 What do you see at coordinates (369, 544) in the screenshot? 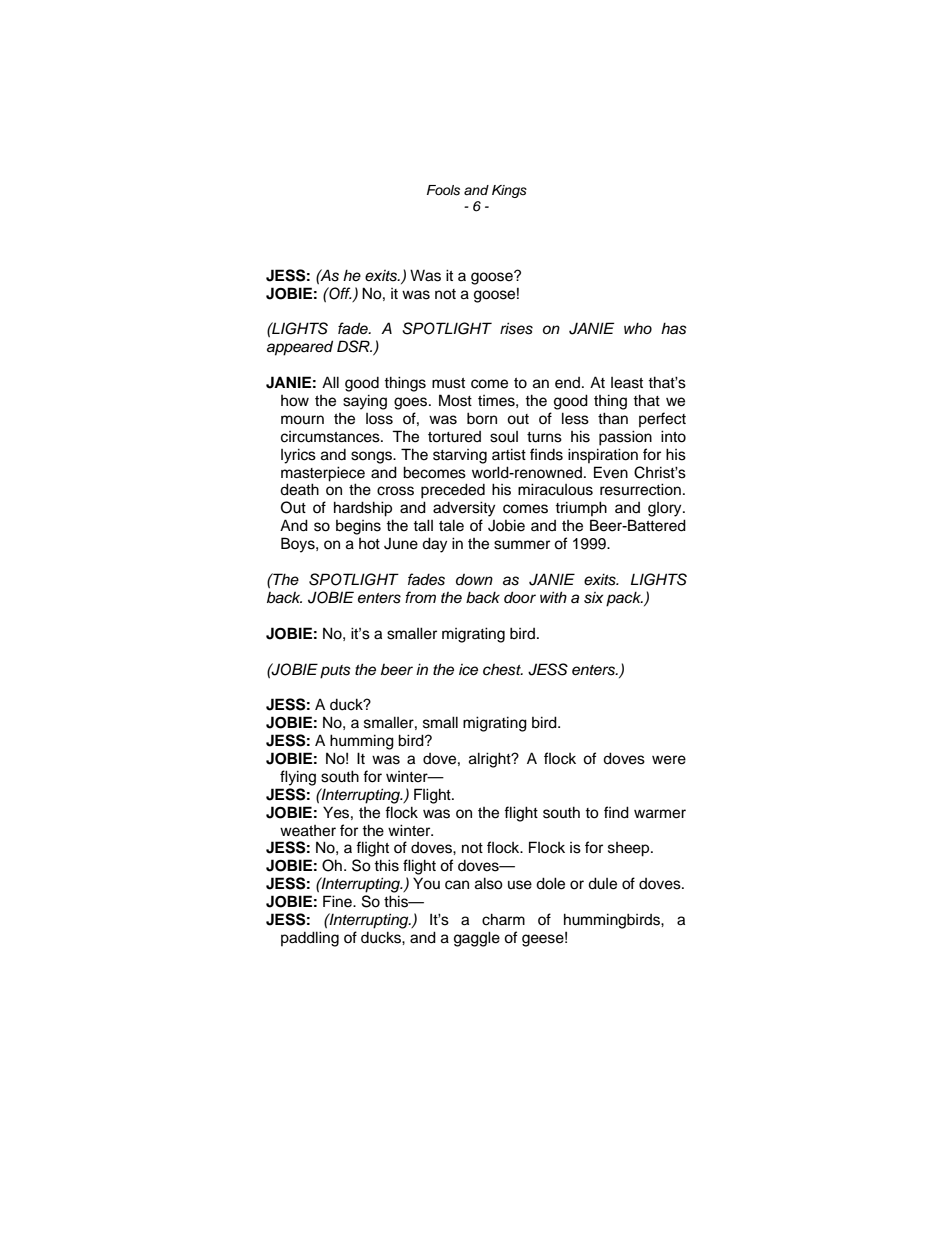
I see `hot` at bounding box center [369, 544].
